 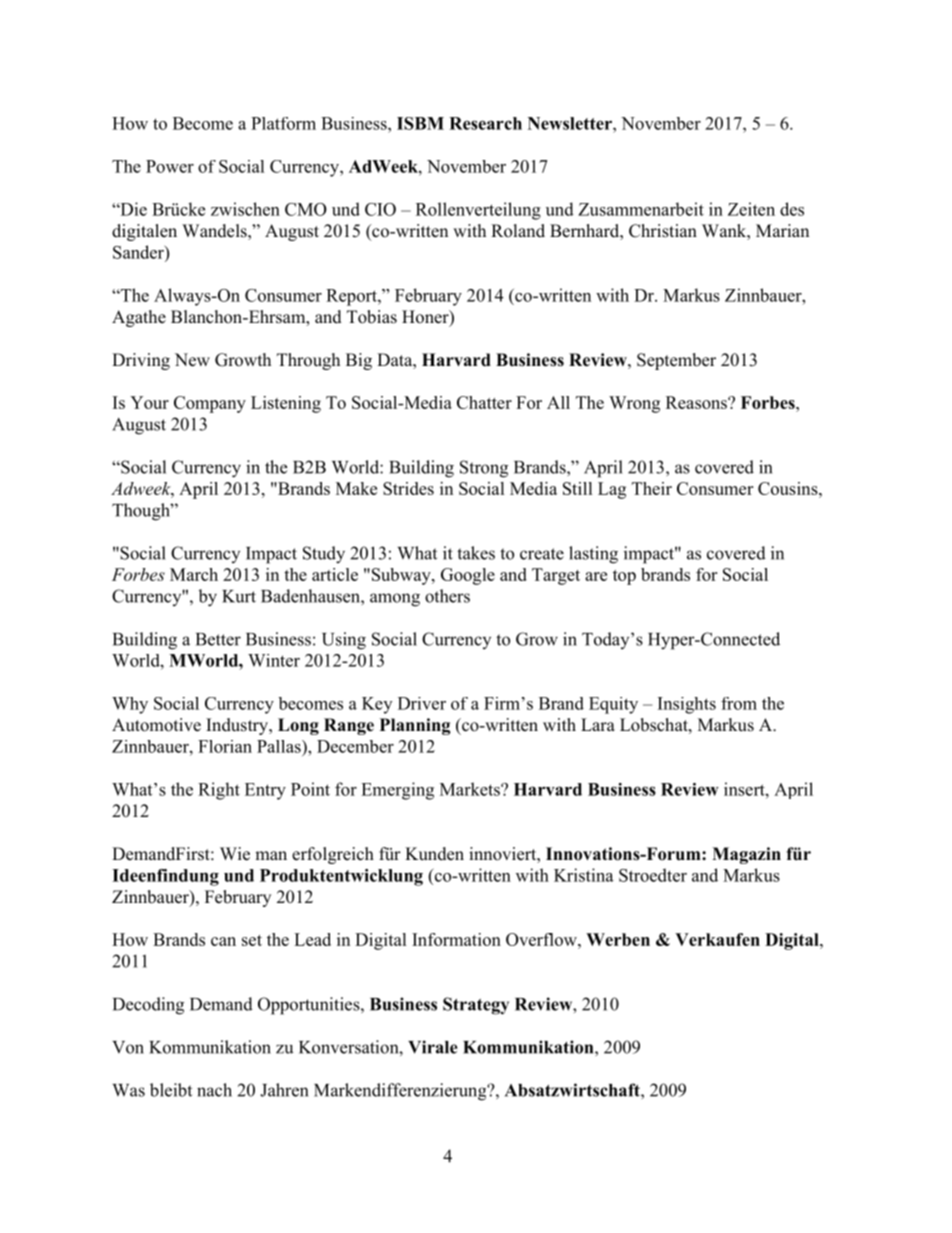 I want to click on Their, so click(x=652, y=488).
